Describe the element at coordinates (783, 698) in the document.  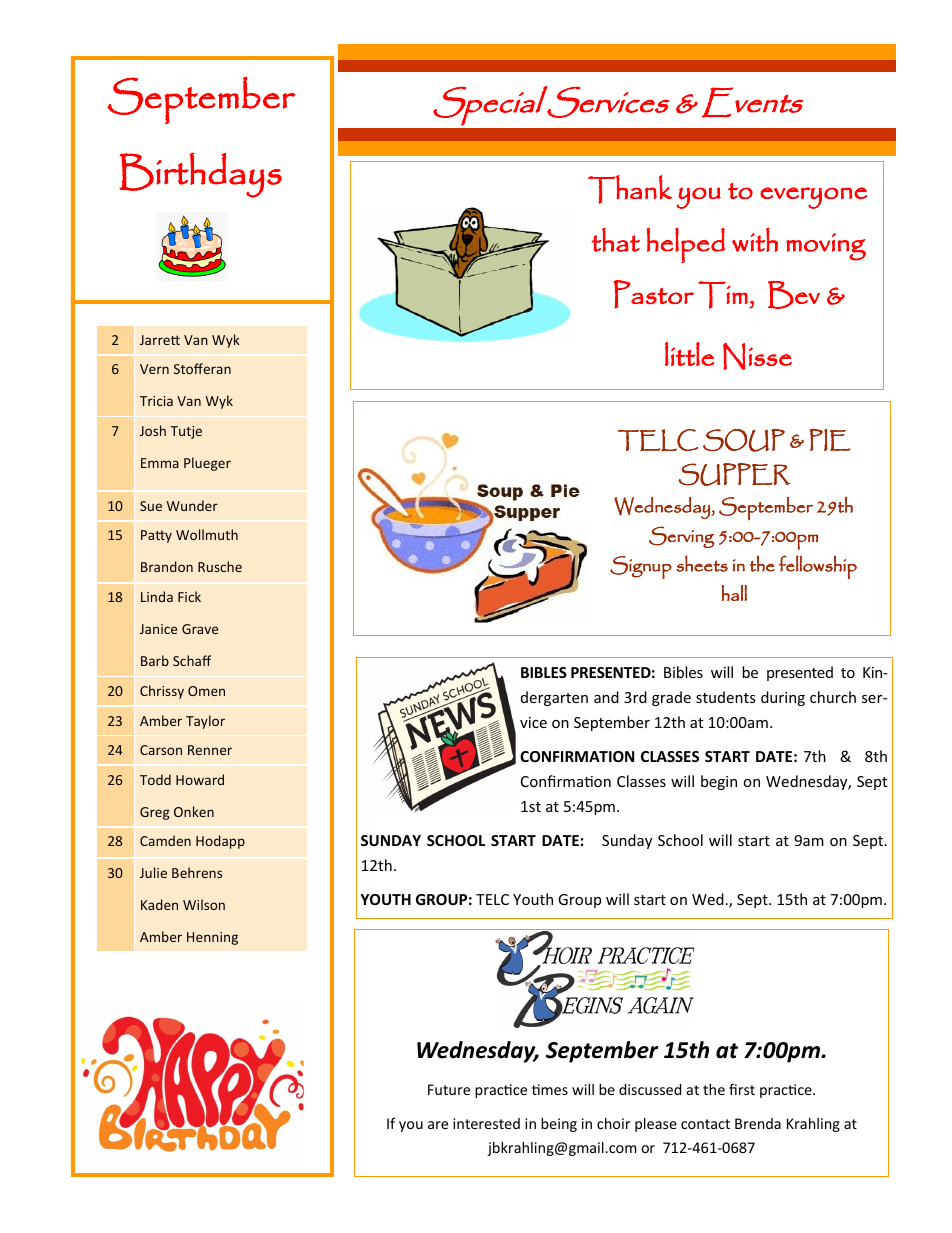
I see `during` at that location.
